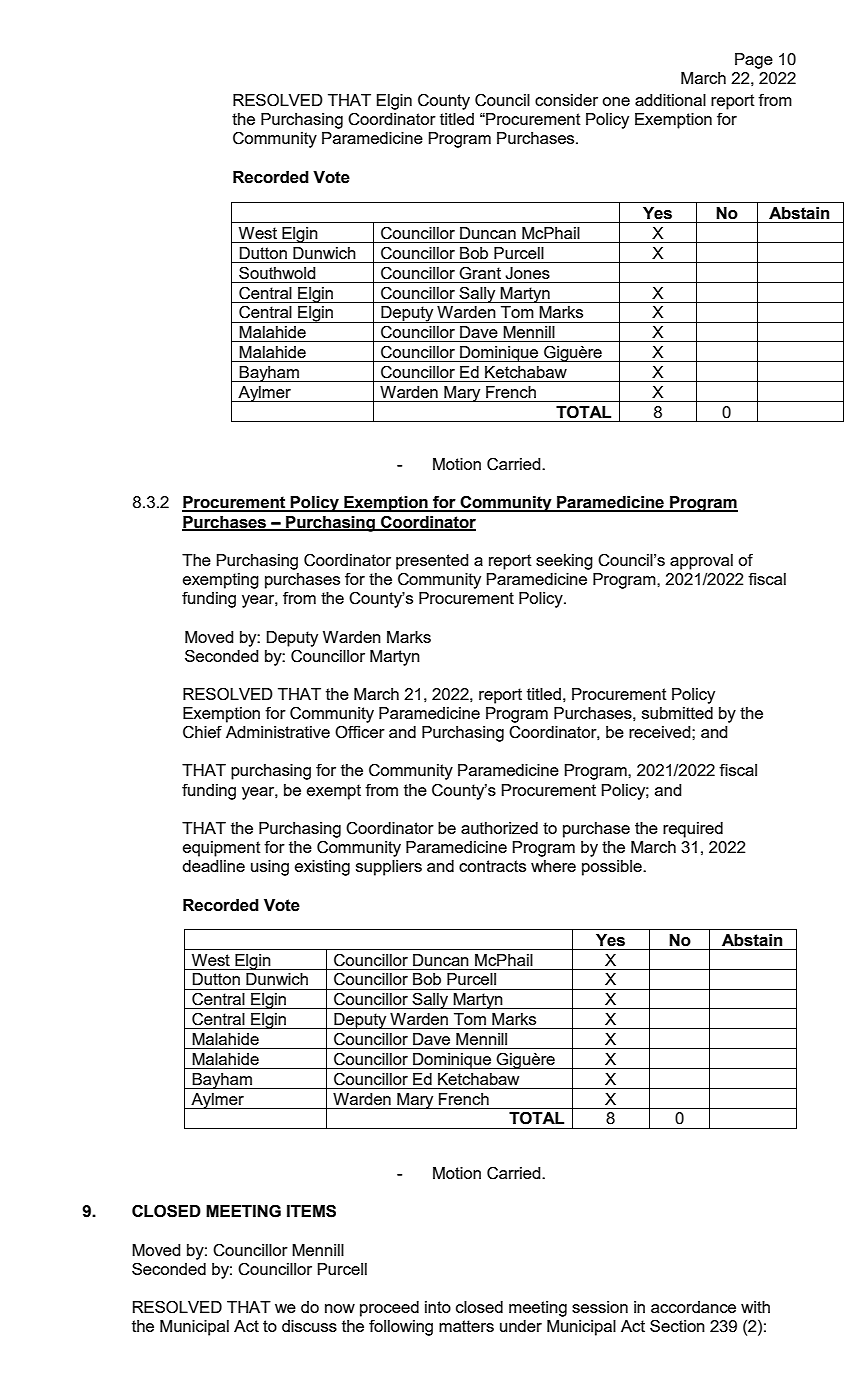 The height and width of the screenshot is (1400, 849). What do you see at coordinates (701, 562) in the screenshot?
I see `approval` at bounding box center [701, 562].
